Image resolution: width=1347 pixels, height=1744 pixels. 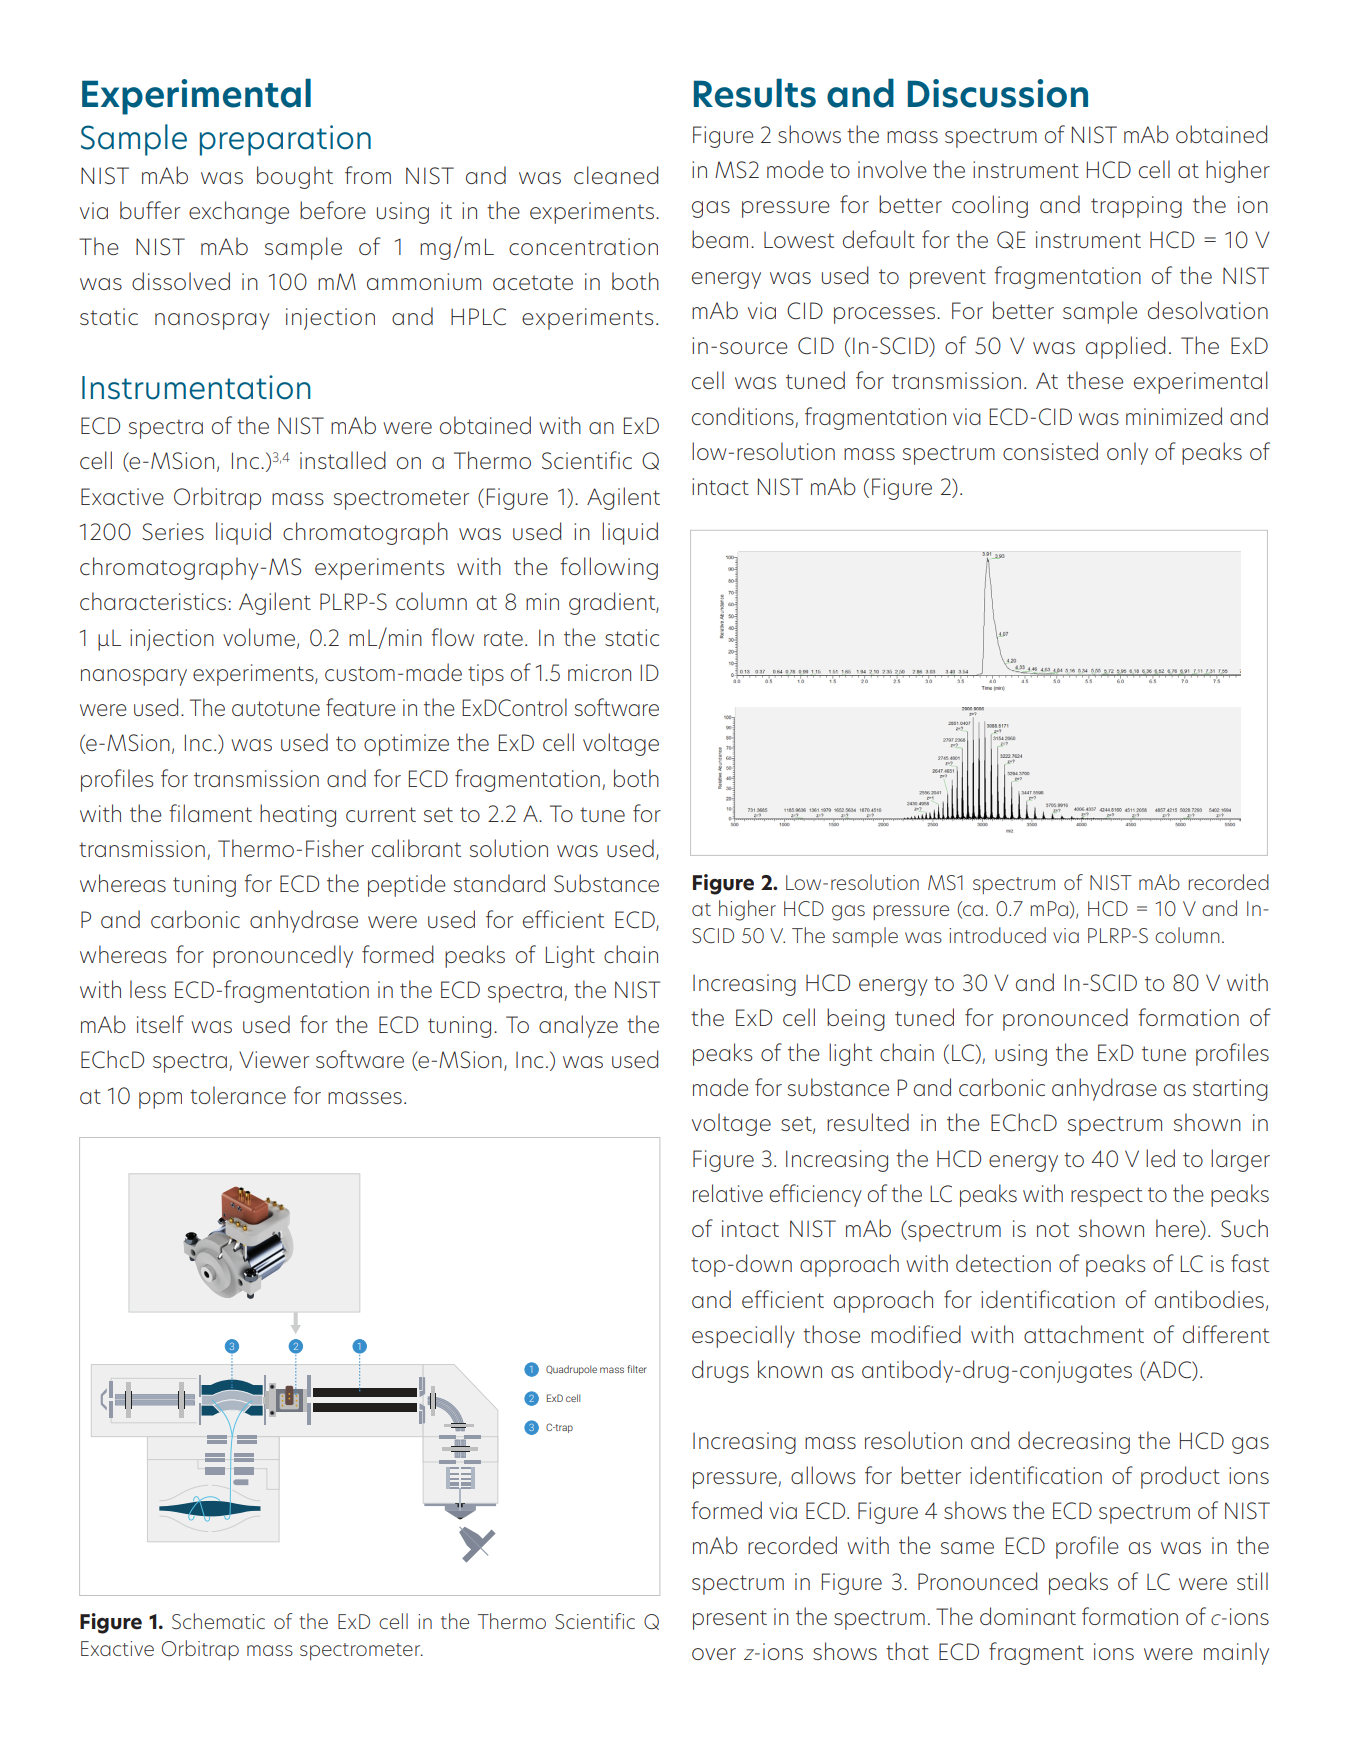 I want to click on micron, so click(x=599, y=672).
